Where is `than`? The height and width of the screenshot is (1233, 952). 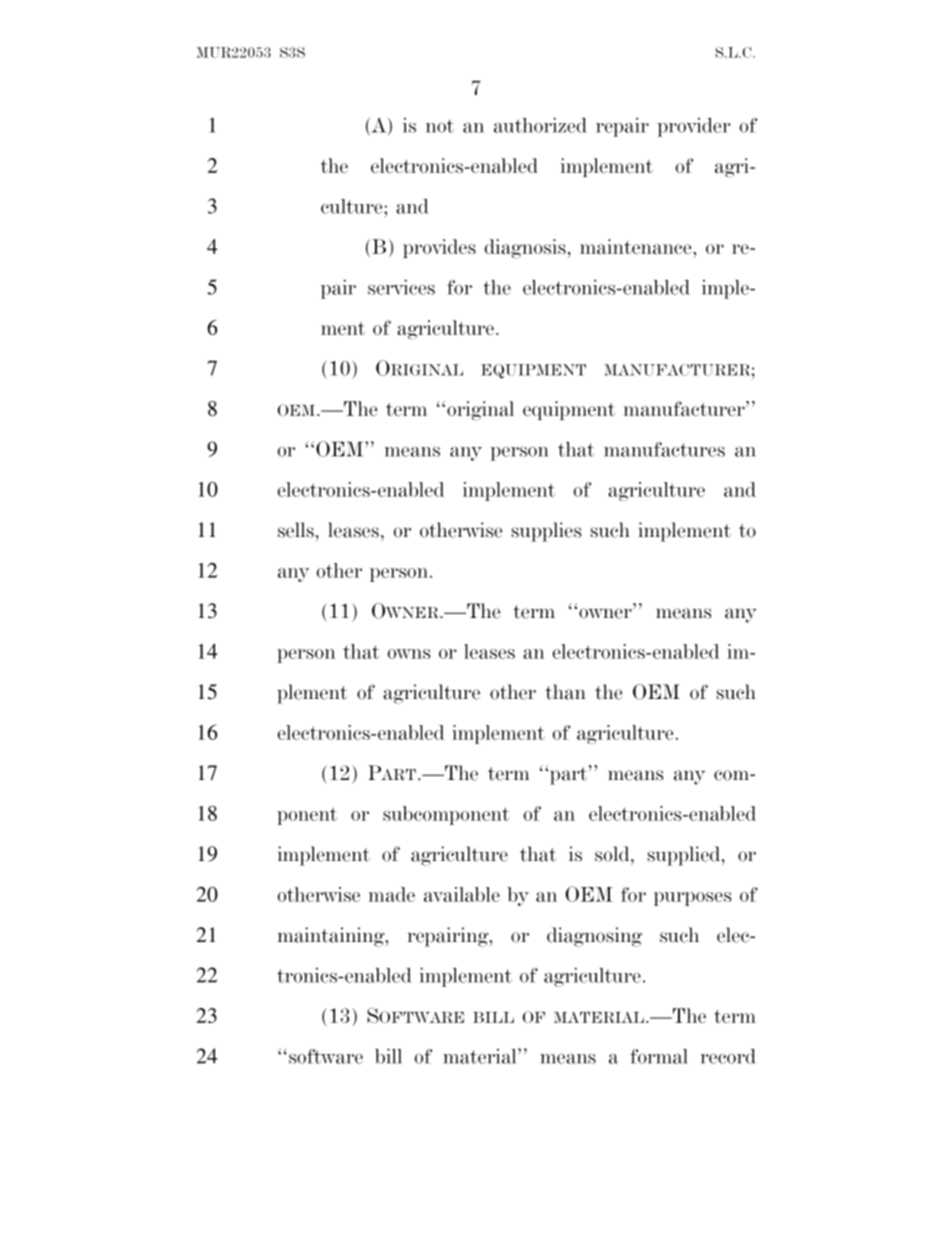
than is located at coordinates (565, 692).
